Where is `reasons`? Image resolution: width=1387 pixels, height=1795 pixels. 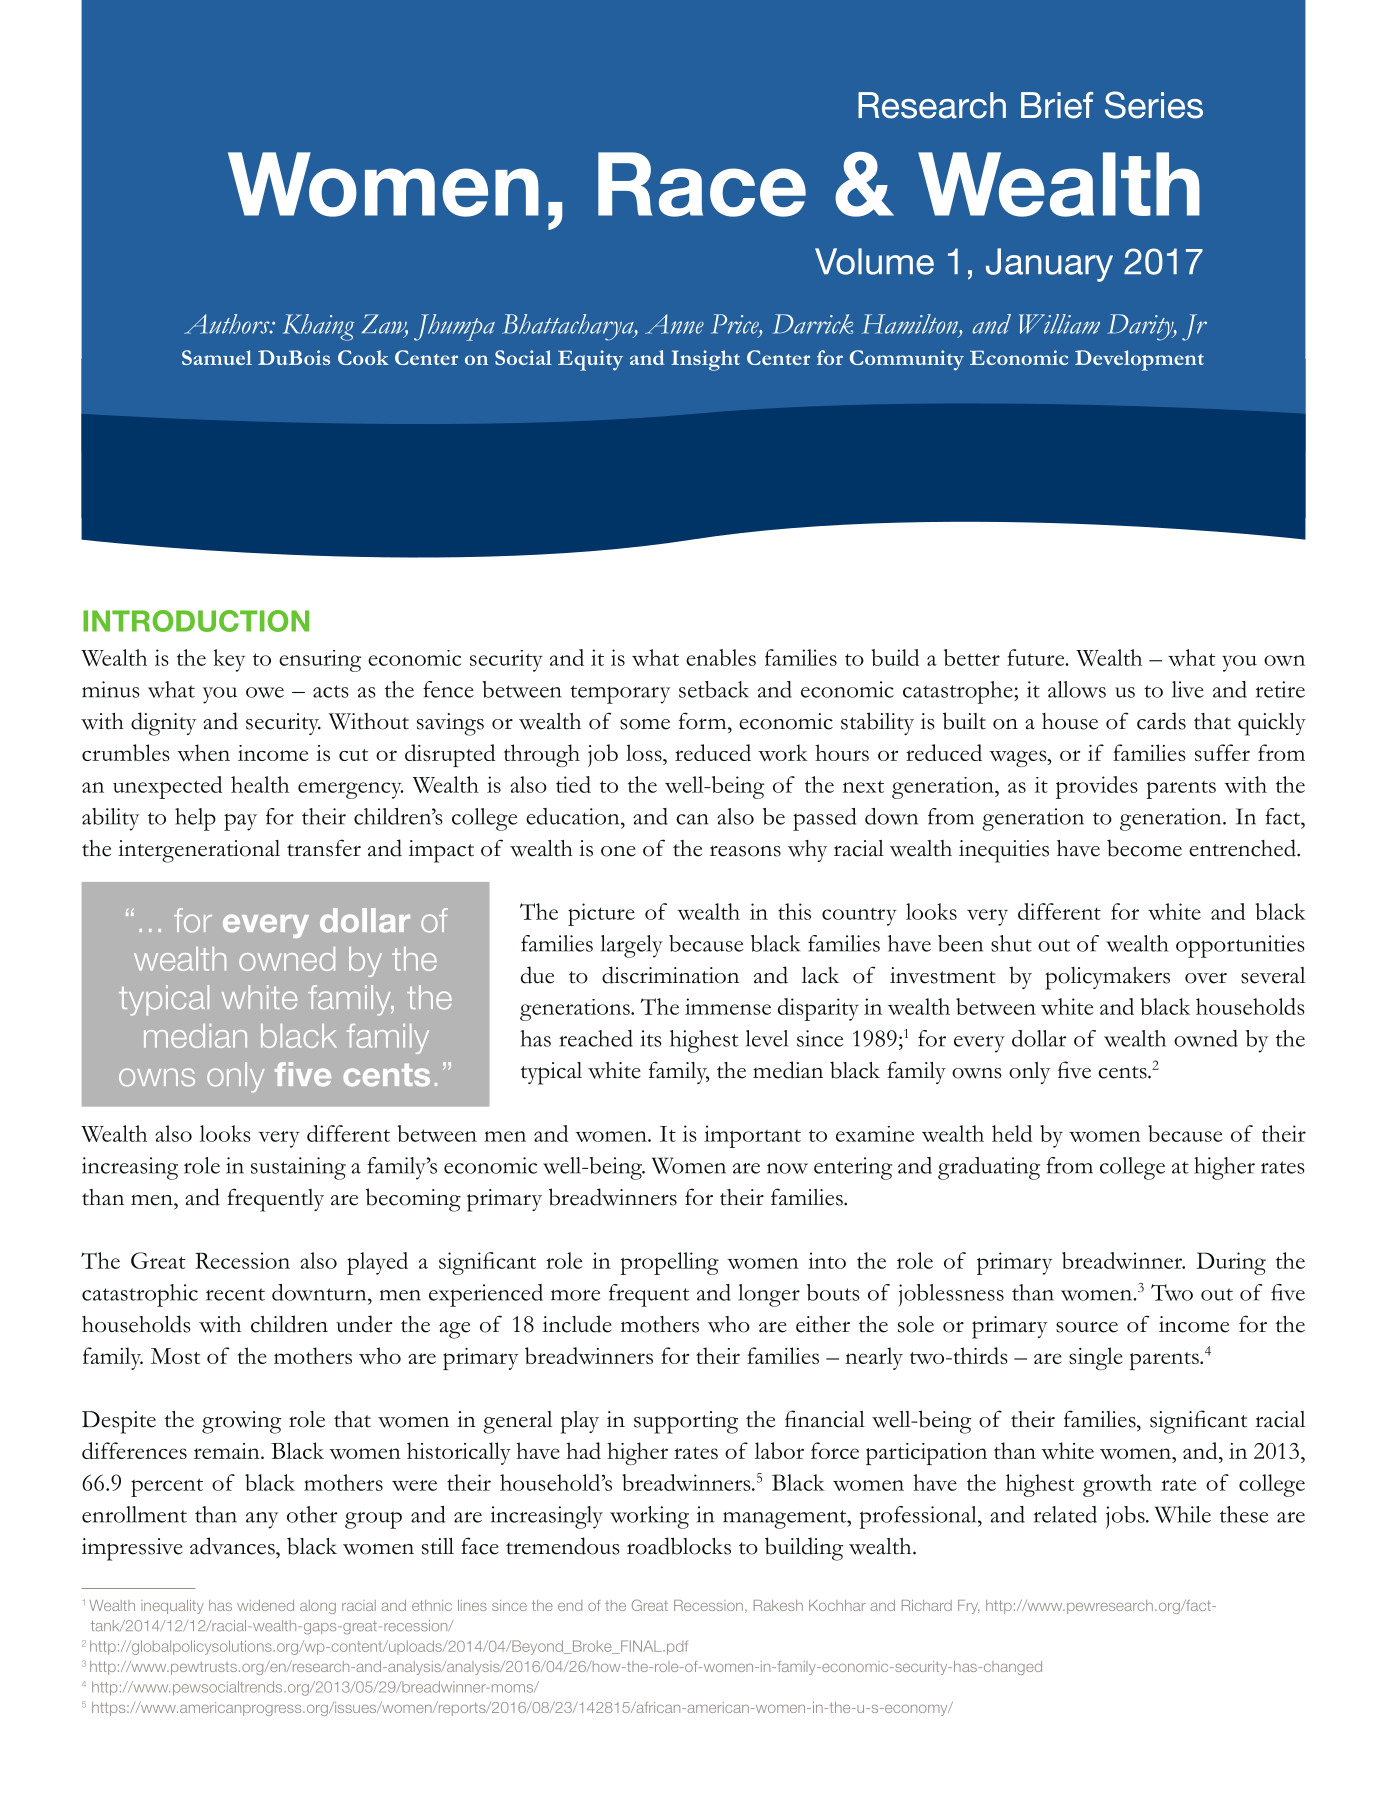 reasons is located at coordinates (745, 851).
